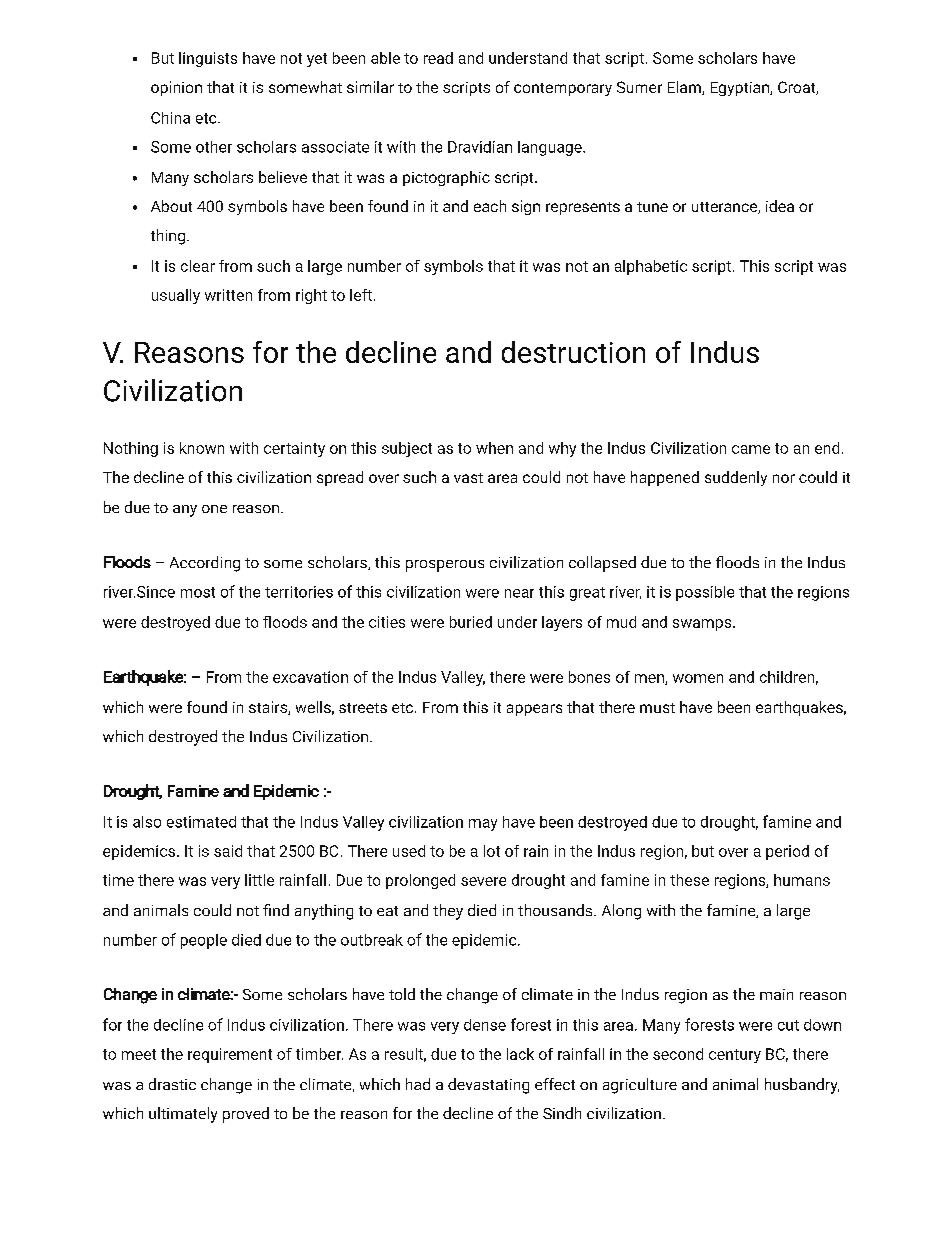 This screenshot has width=952, height=1233. Describe the element at coordinates (741, 89) in the screenshot. I see `Egyptian` at that location.
